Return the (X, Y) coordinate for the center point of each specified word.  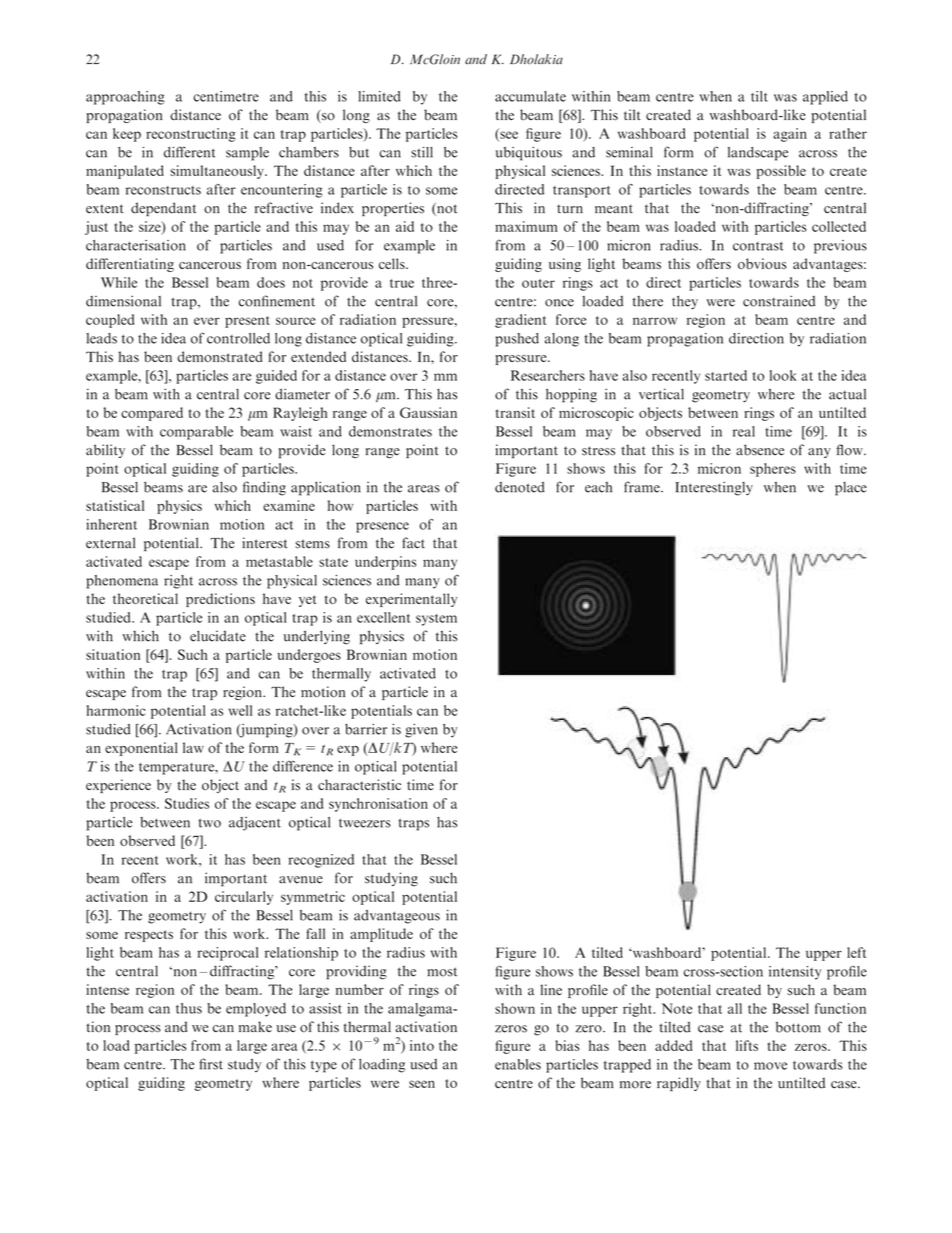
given (421, 731)
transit (515, 412)
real (744, 431)
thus (189, 1008)
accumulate (530, 96)
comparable (196, 433)
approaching (125, 98)
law (193, 747)
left (856, 952)
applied (825, 98)
